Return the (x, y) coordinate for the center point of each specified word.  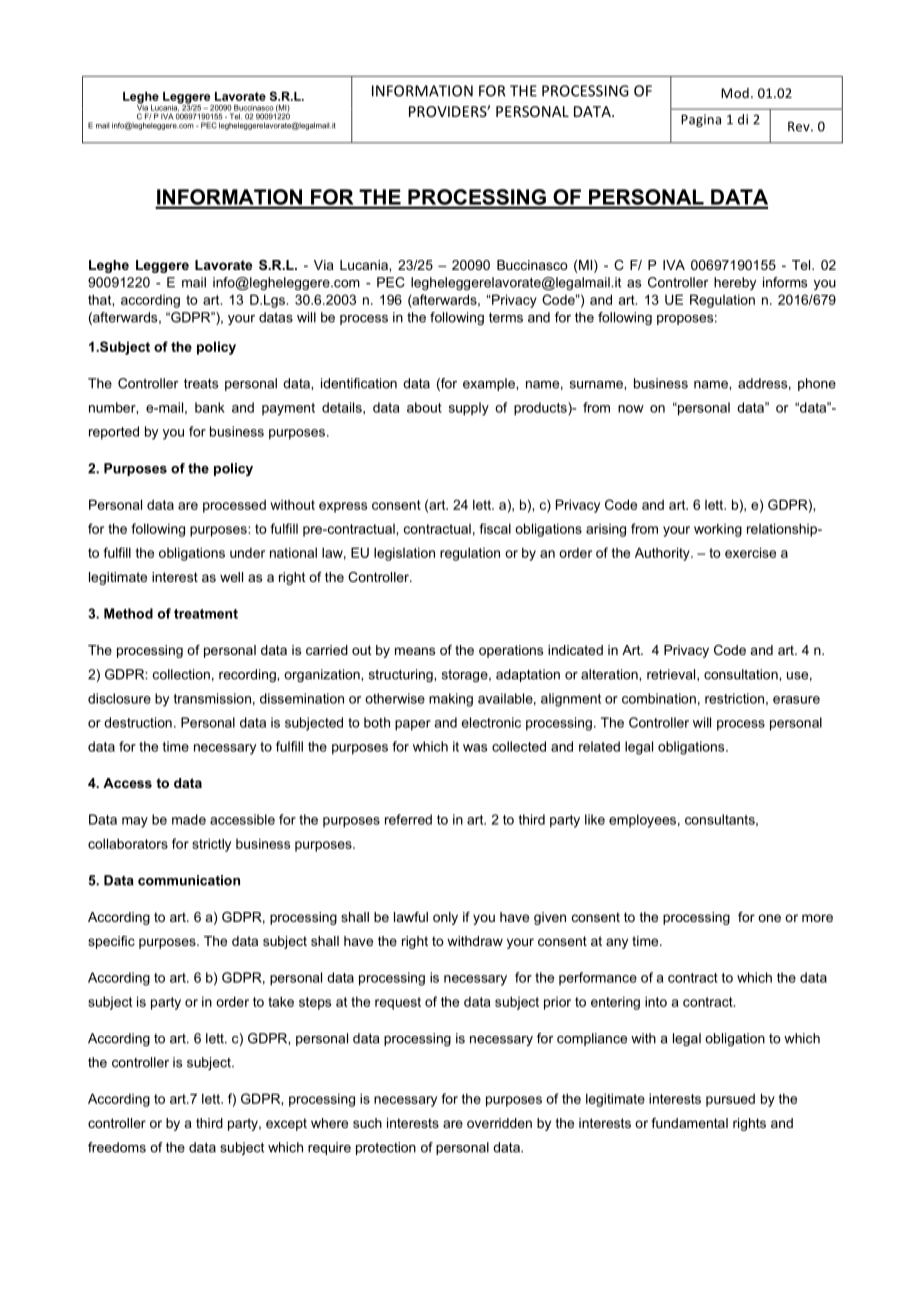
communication (189, 880)
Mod (735, 93)
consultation (742, 674)
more (817, 918)
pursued (730, 1100)
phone (817, 384)
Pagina (701, 120)
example (490, 384)
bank (210, 407)
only (445, 918)
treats (201, 384)
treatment (206, 614)
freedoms (117, 1147)
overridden (499, 1123)
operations (511, 651)
